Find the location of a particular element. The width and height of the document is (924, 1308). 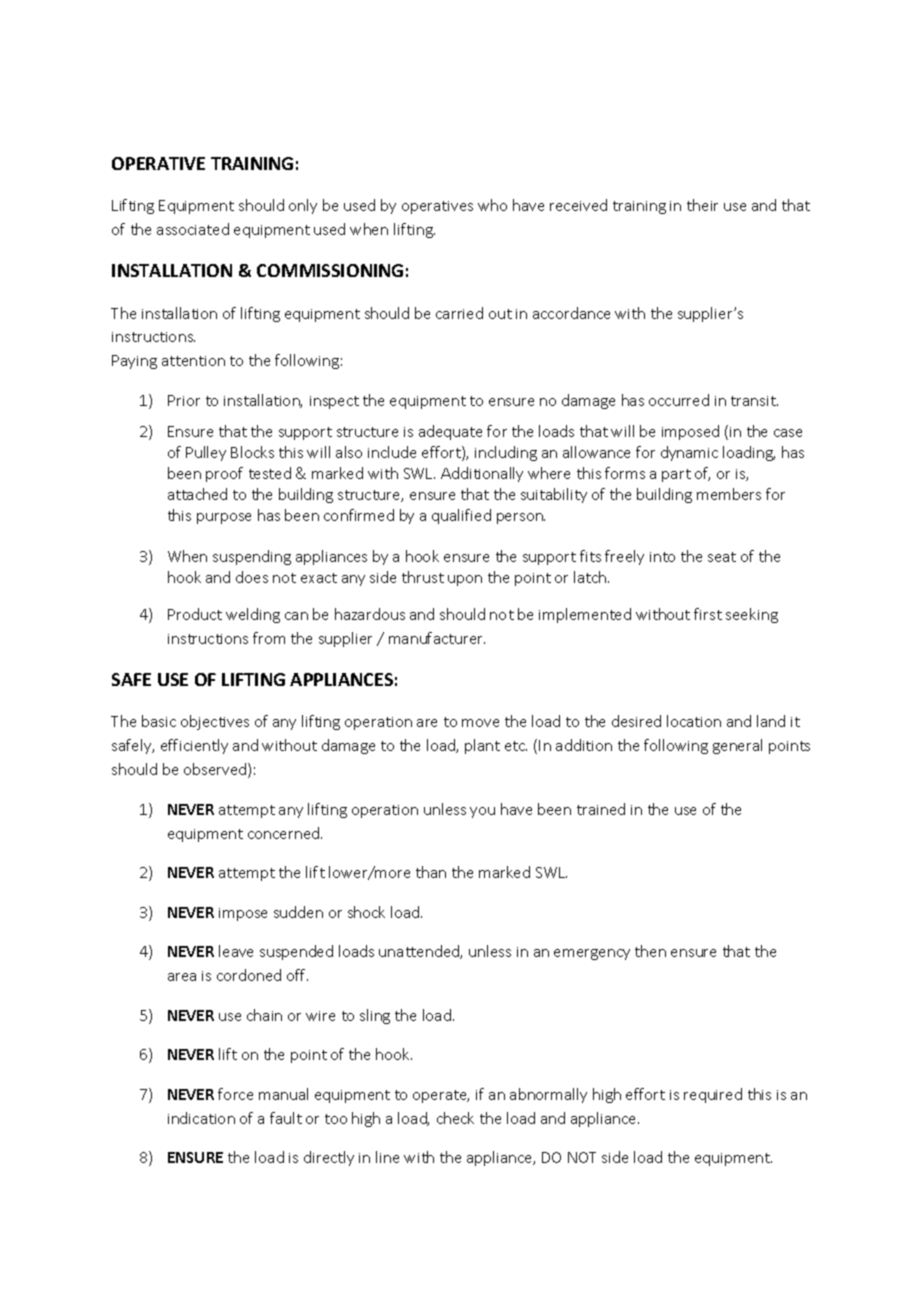

qualified is located at coordinates (461, 516).
